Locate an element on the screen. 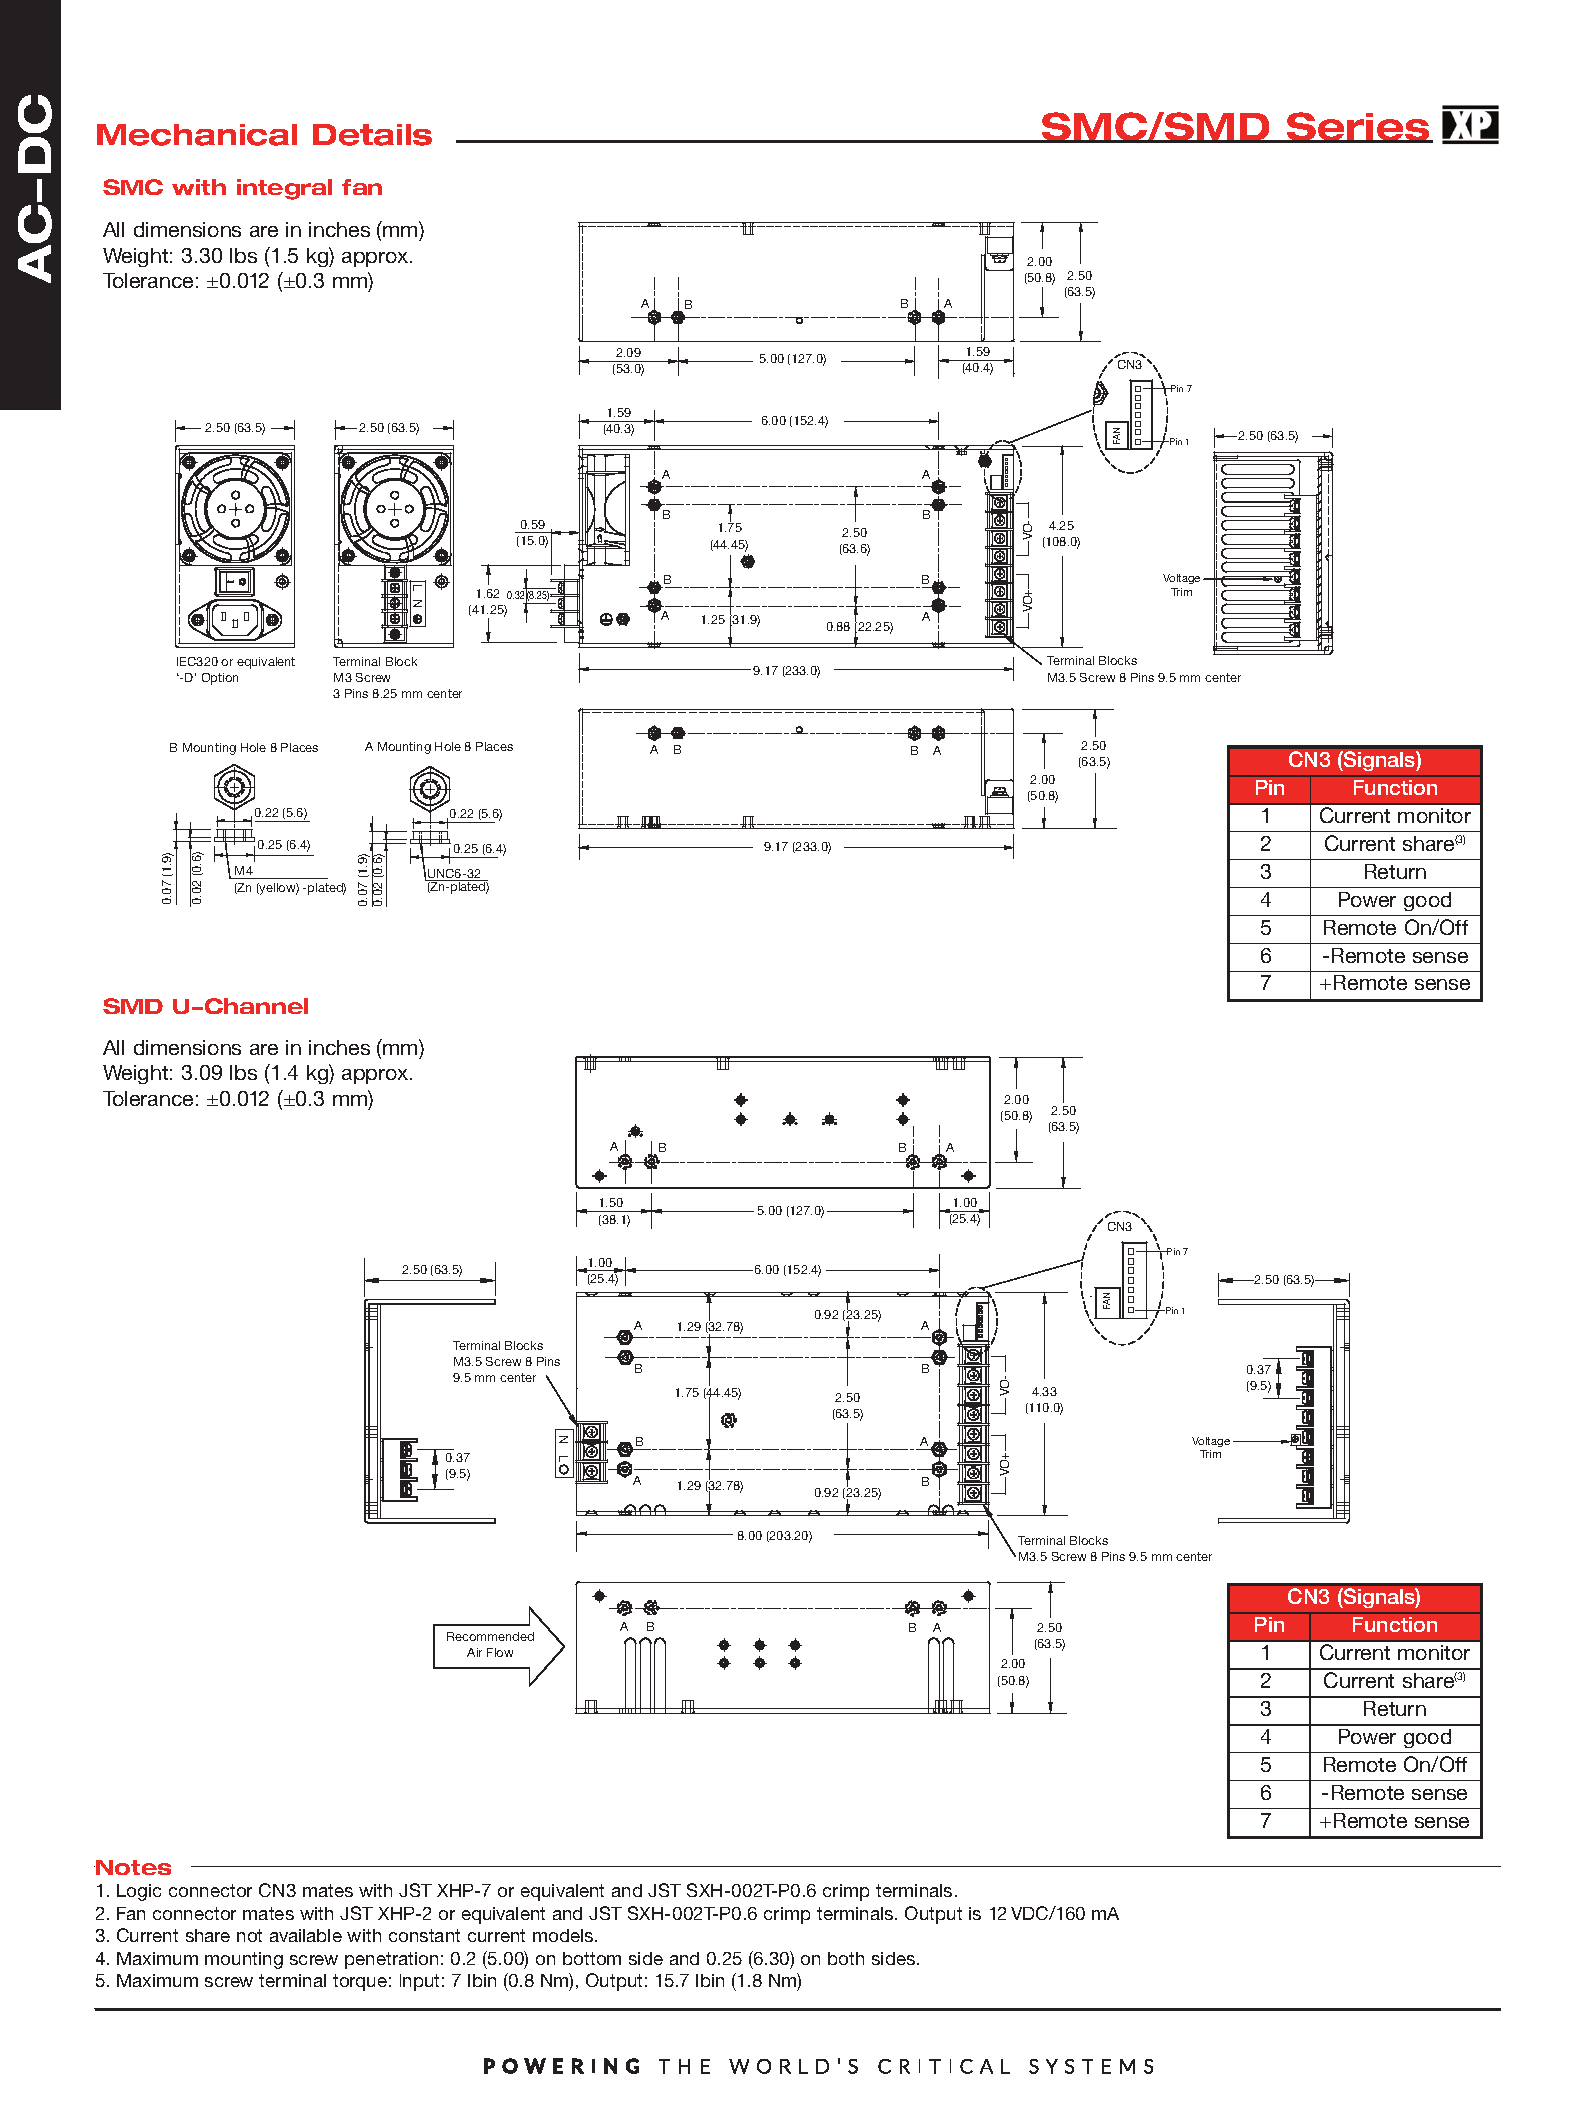 This screenshot has width=1596, height=2120. Option is located at coordinates (220, 679).
